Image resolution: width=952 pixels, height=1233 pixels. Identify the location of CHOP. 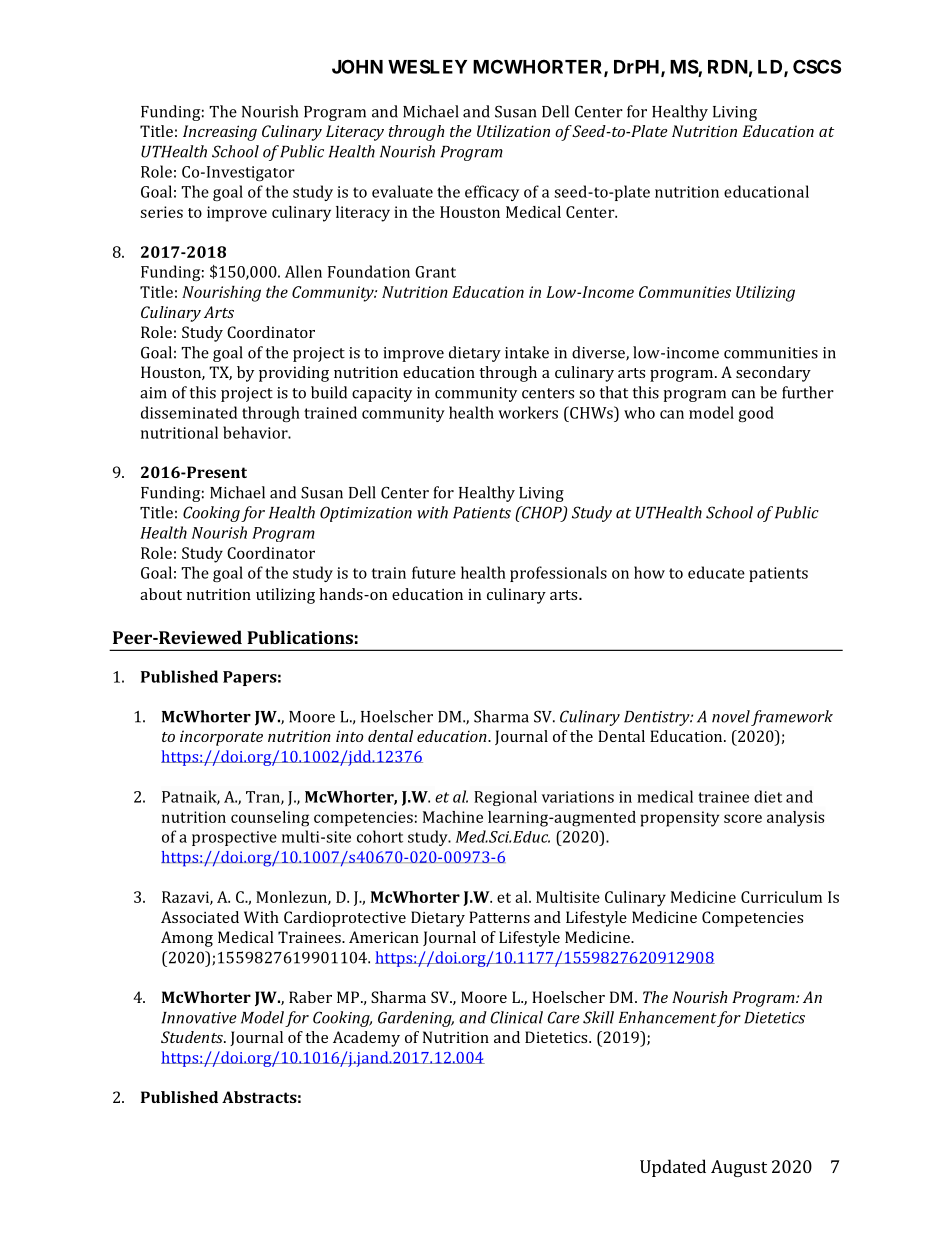
(541, 513).
